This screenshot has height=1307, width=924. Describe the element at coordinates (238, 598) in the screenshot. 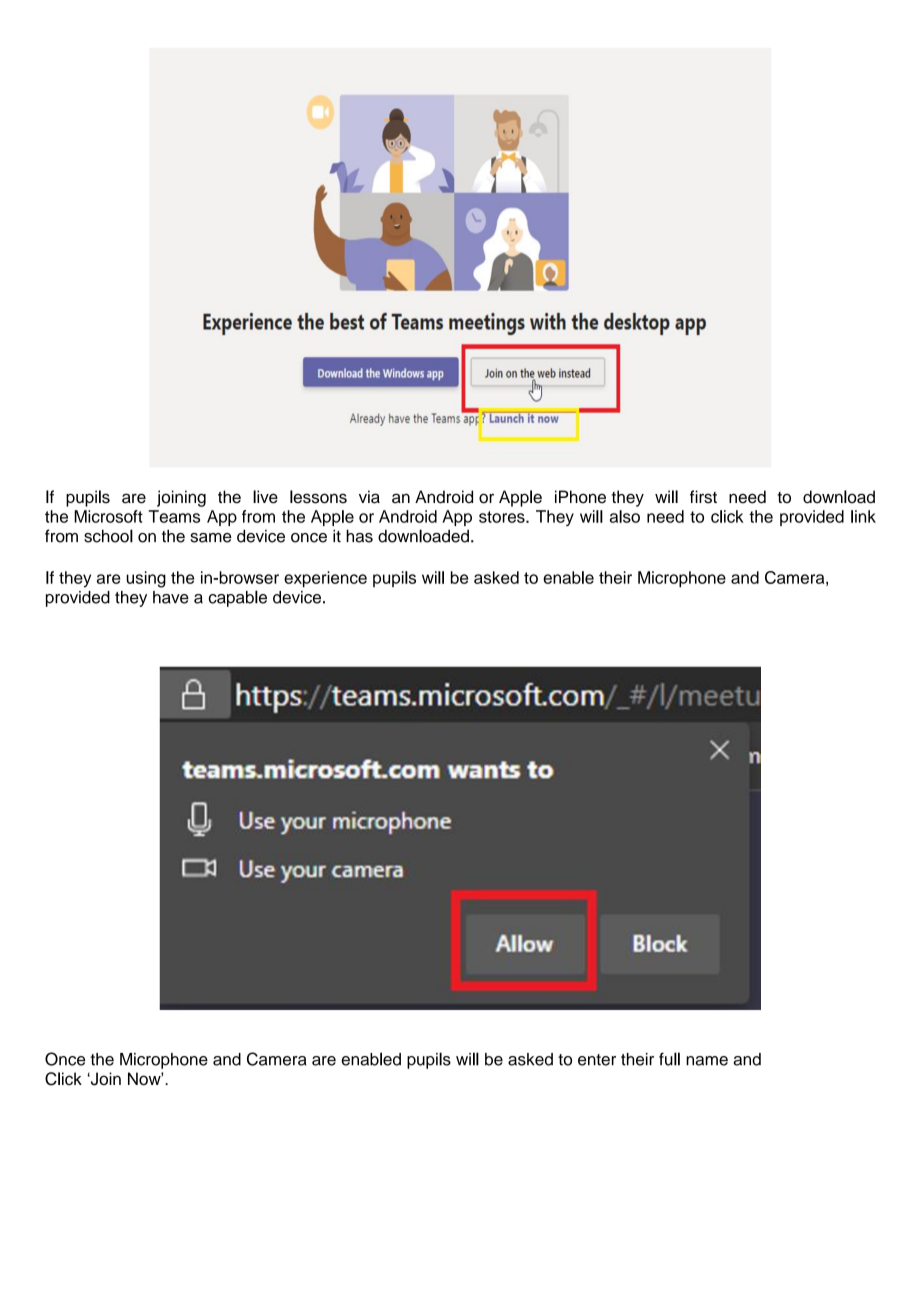

I see `capable` at that location.
